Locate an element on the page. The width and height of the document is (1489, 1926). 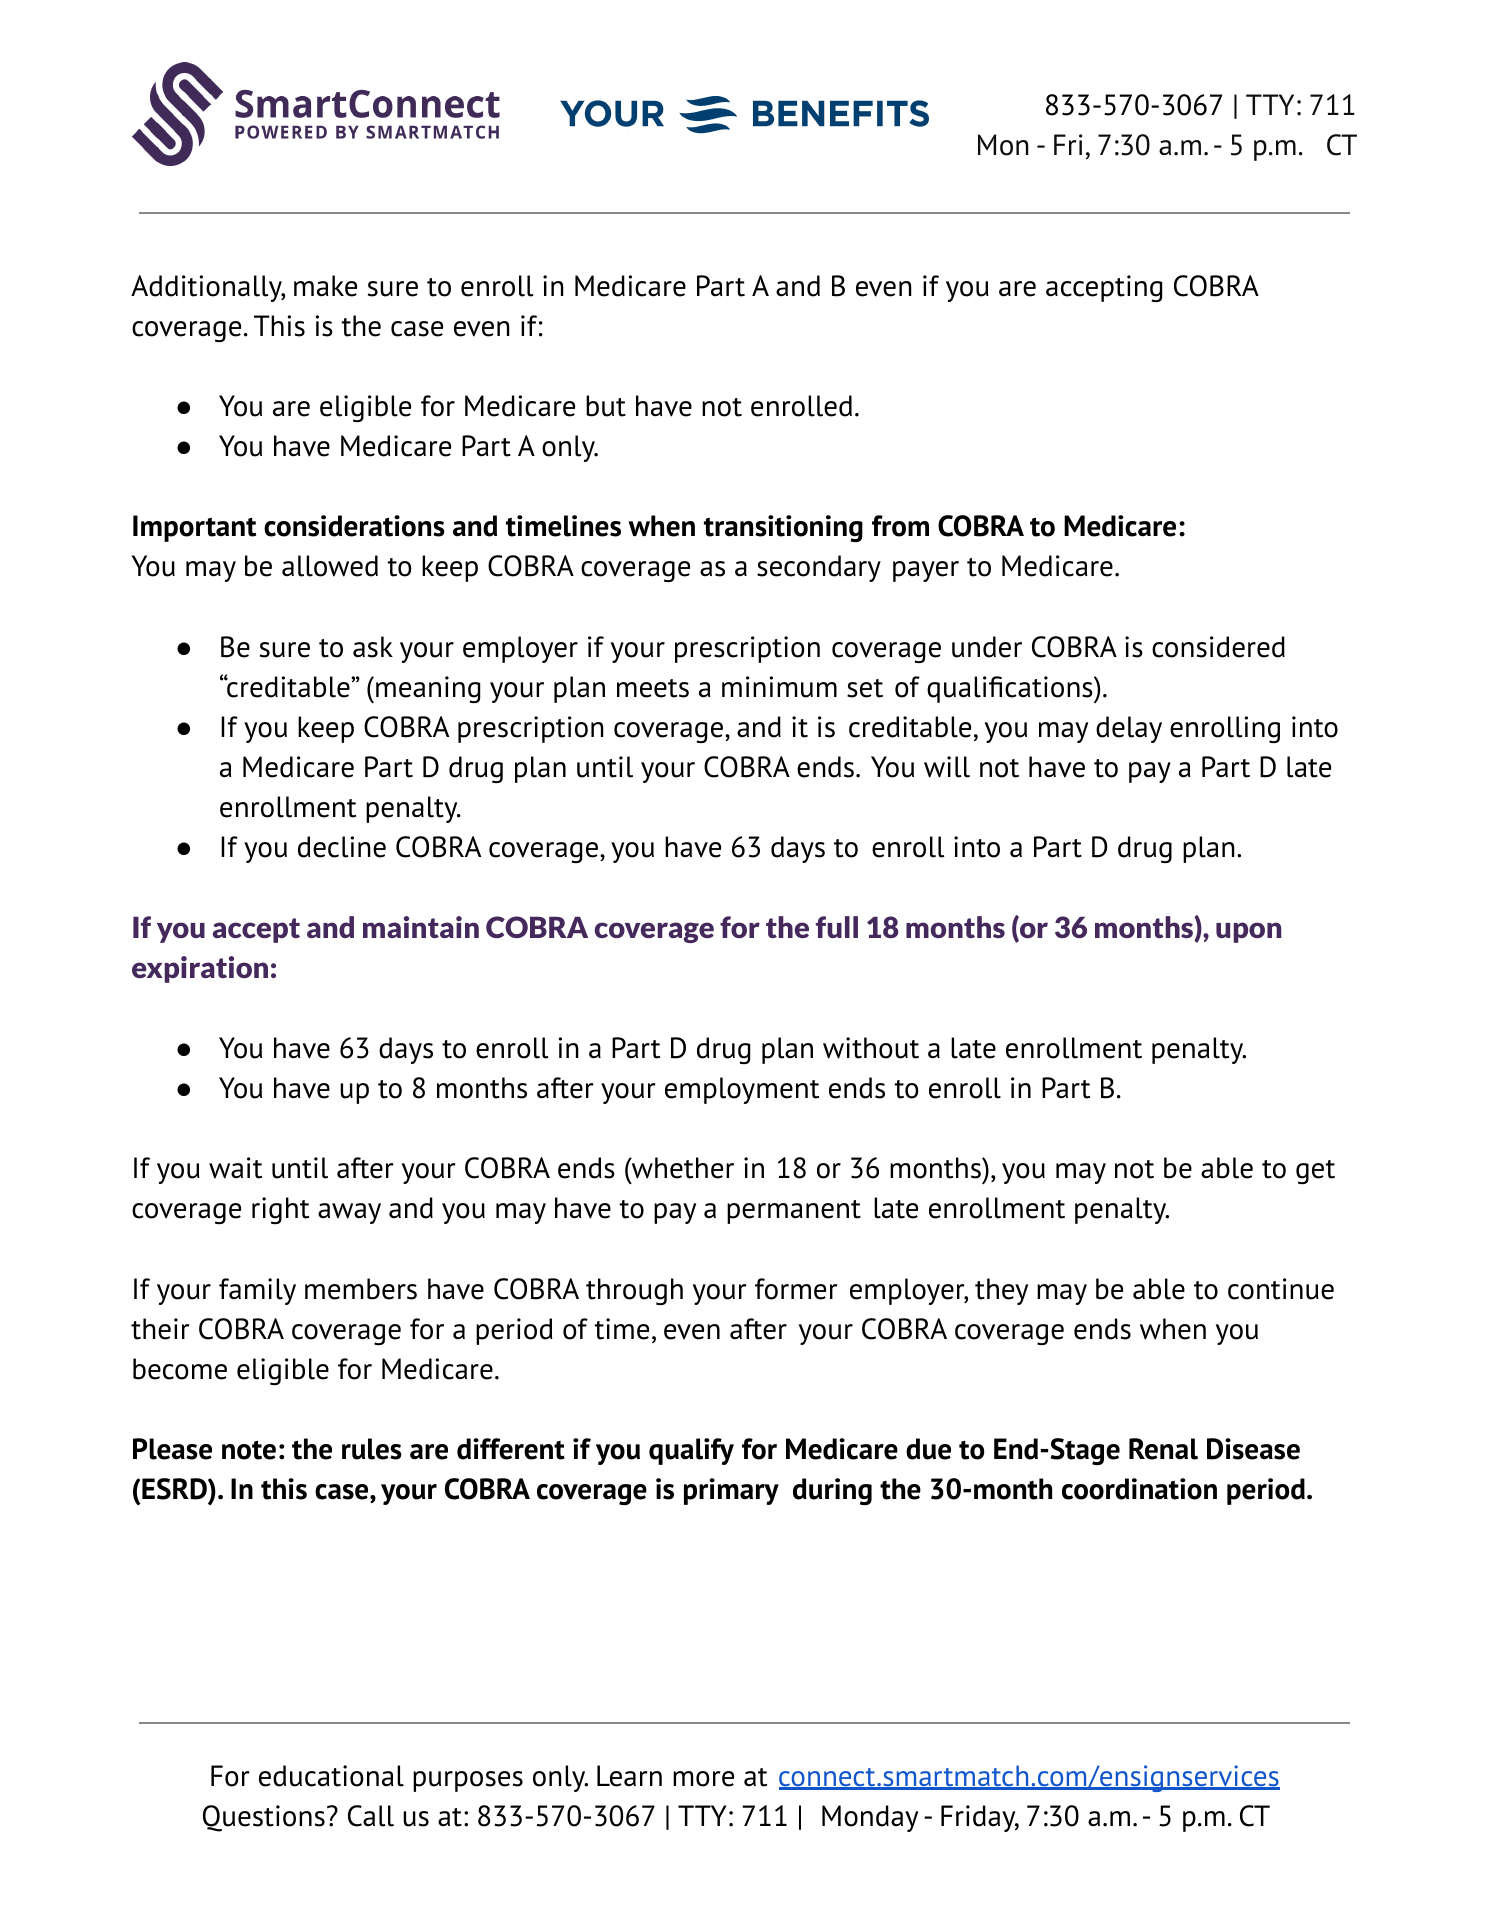
educational is located at coordinates (331, 1776).
